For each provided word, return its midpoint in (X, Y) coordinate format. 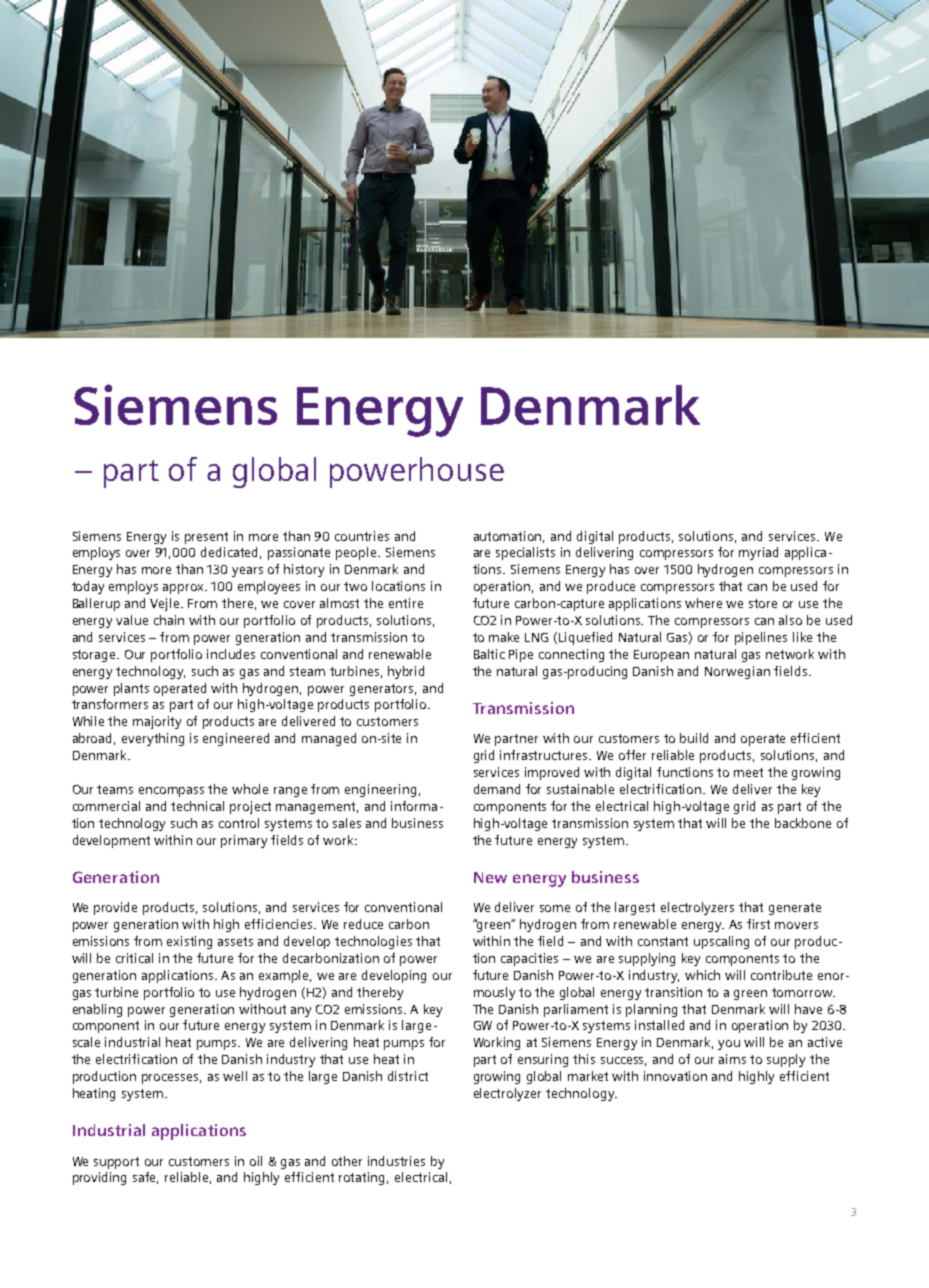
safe (145, 1178)
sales (347, 823)
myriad (758, 553)
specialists (525, 553)
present (206, 538)
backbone (803, 823)
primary (244, 841)
